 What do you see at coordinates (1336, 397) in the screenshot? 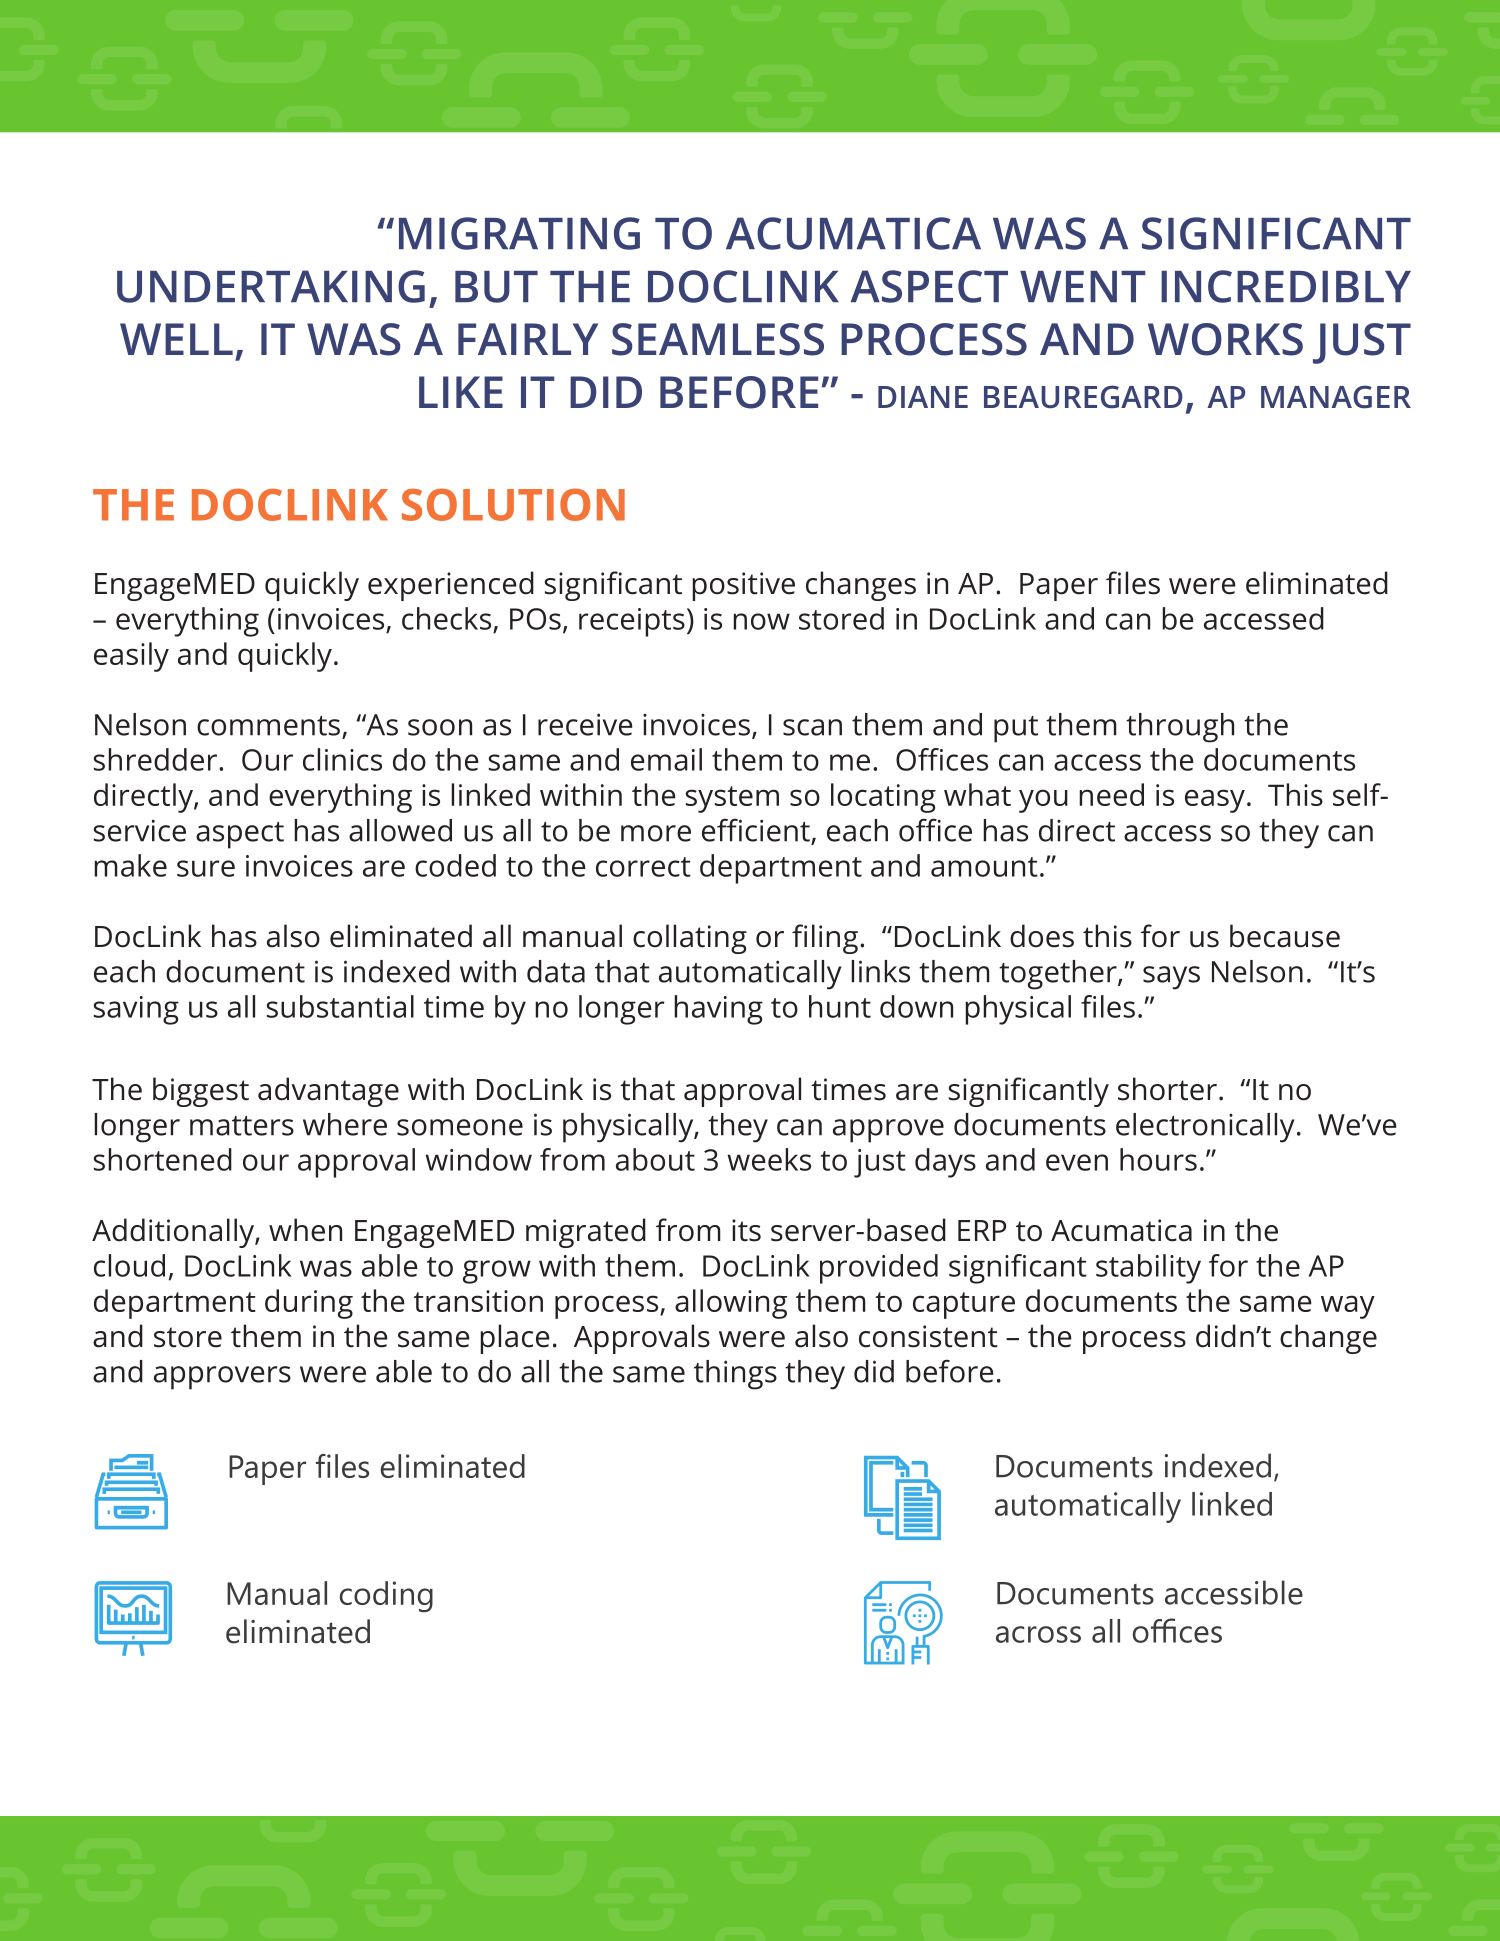
I see `manager` at bounding box center [1336, 397].
